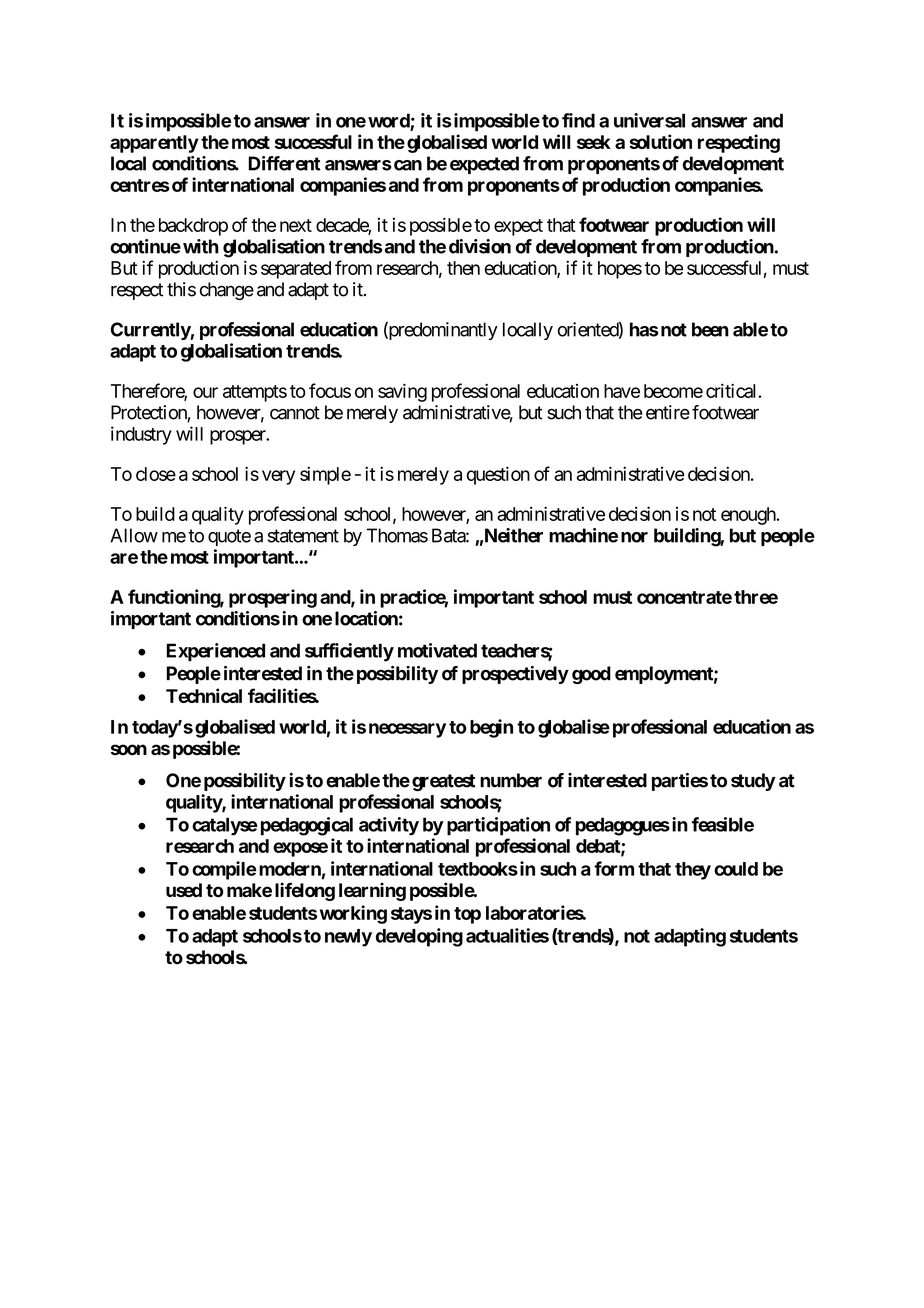  I want to click on apparently, so click(154, 144).
